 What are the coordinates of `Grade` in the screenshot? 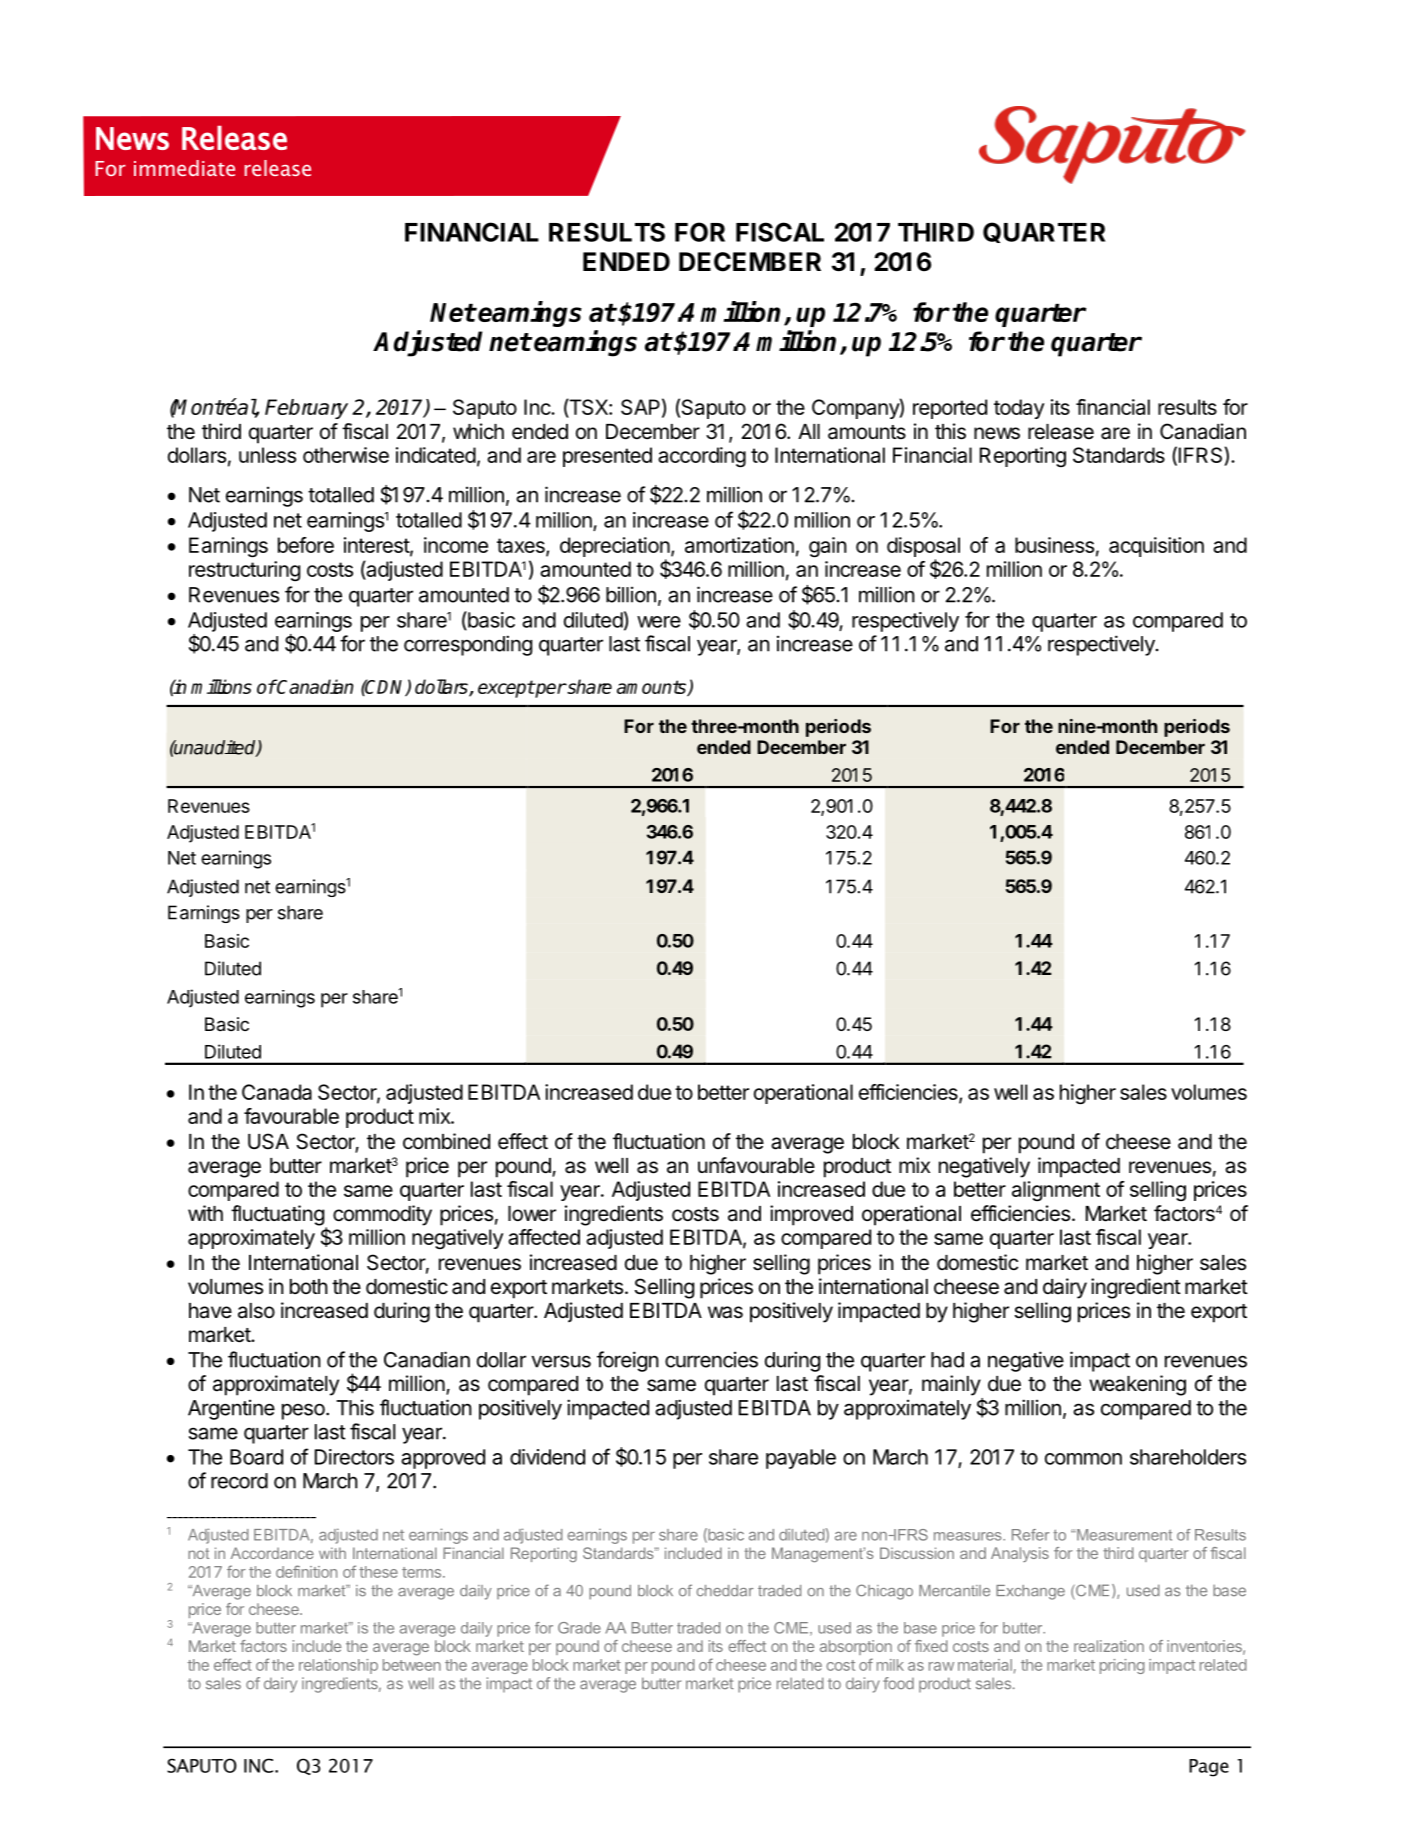 It's located at (579, 1628).
